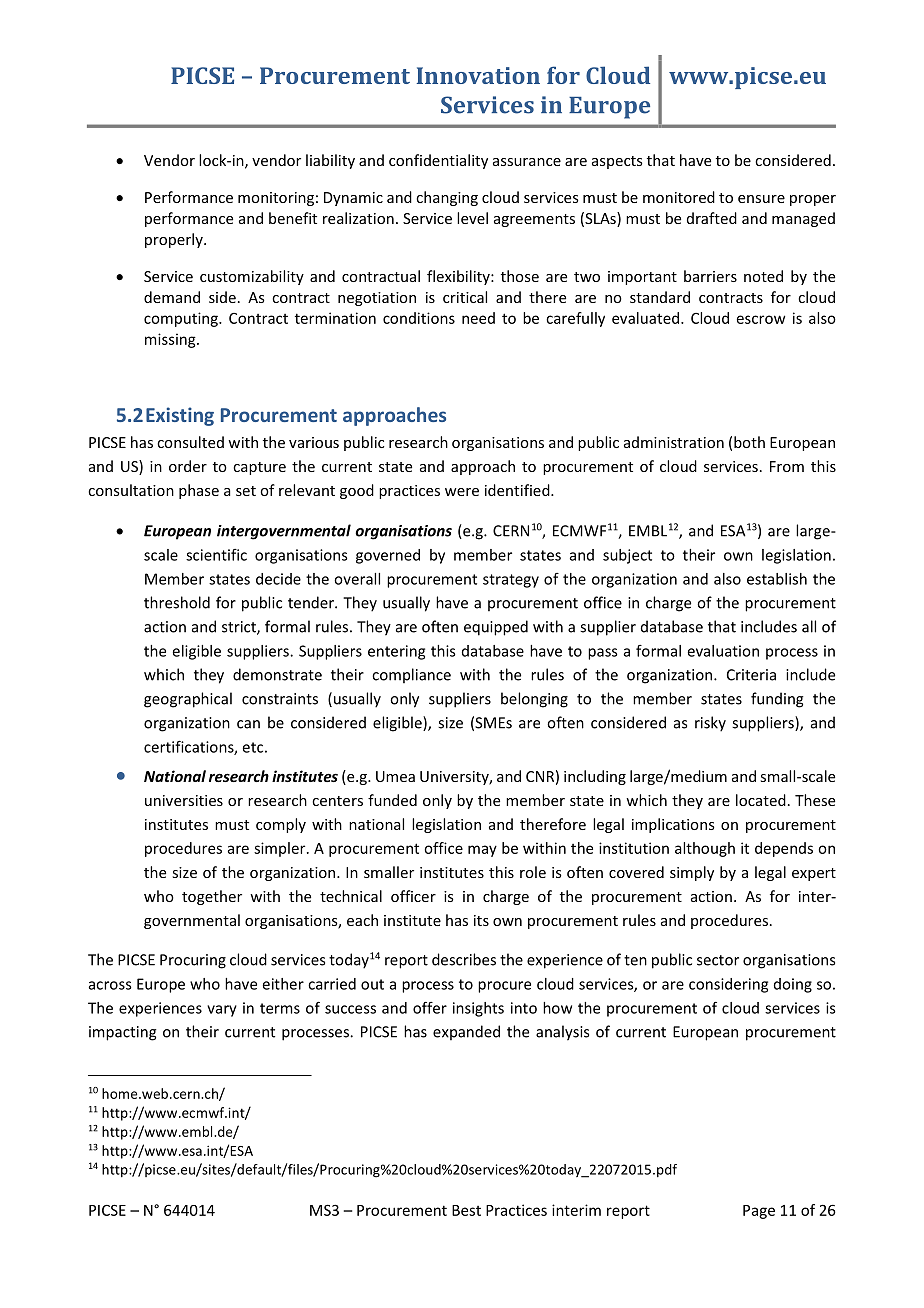  I want to click on liability, so click(330, 161).
